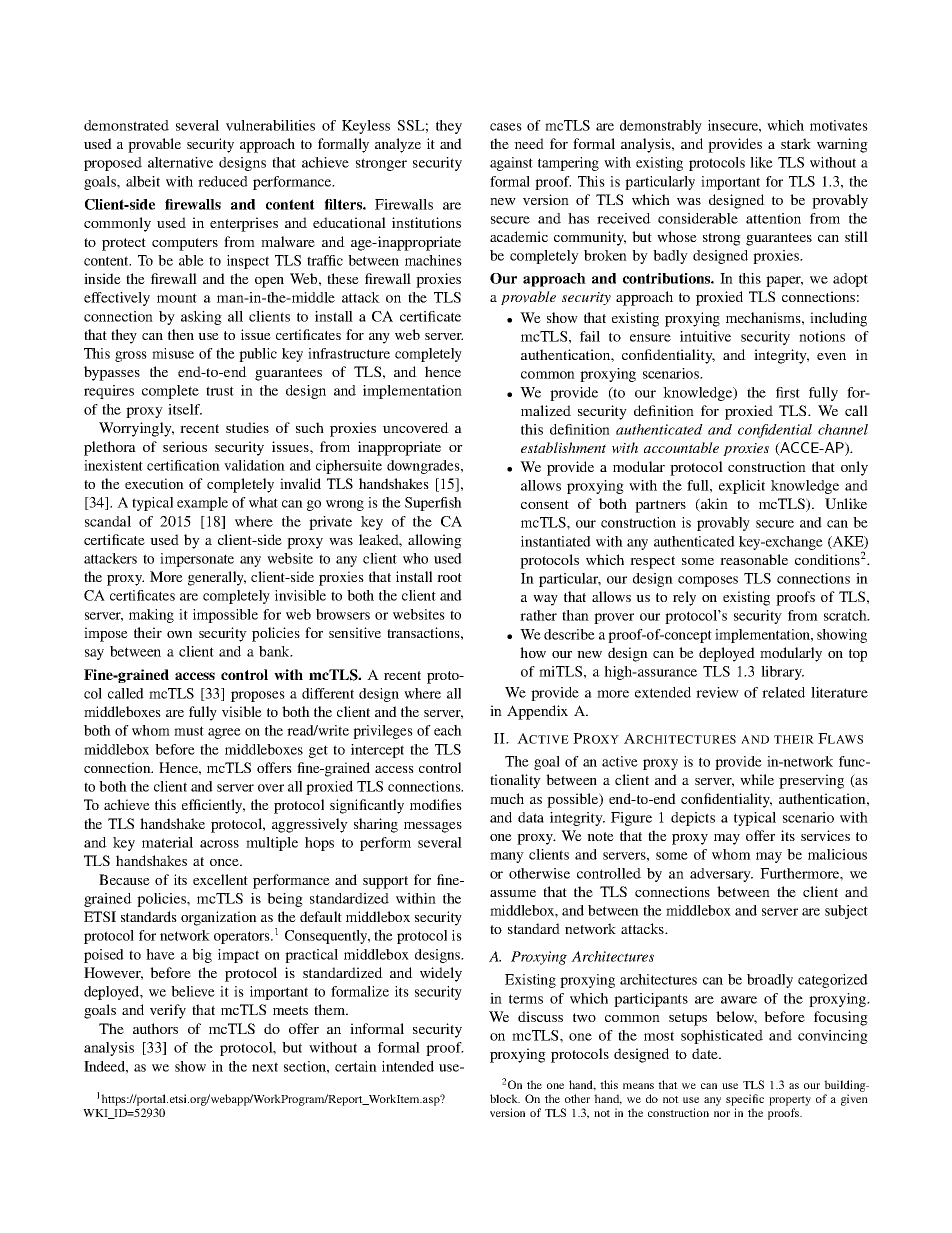 The height and width of the screenshot is (1233, 952). I want to click on stark, so click(796, 143).
